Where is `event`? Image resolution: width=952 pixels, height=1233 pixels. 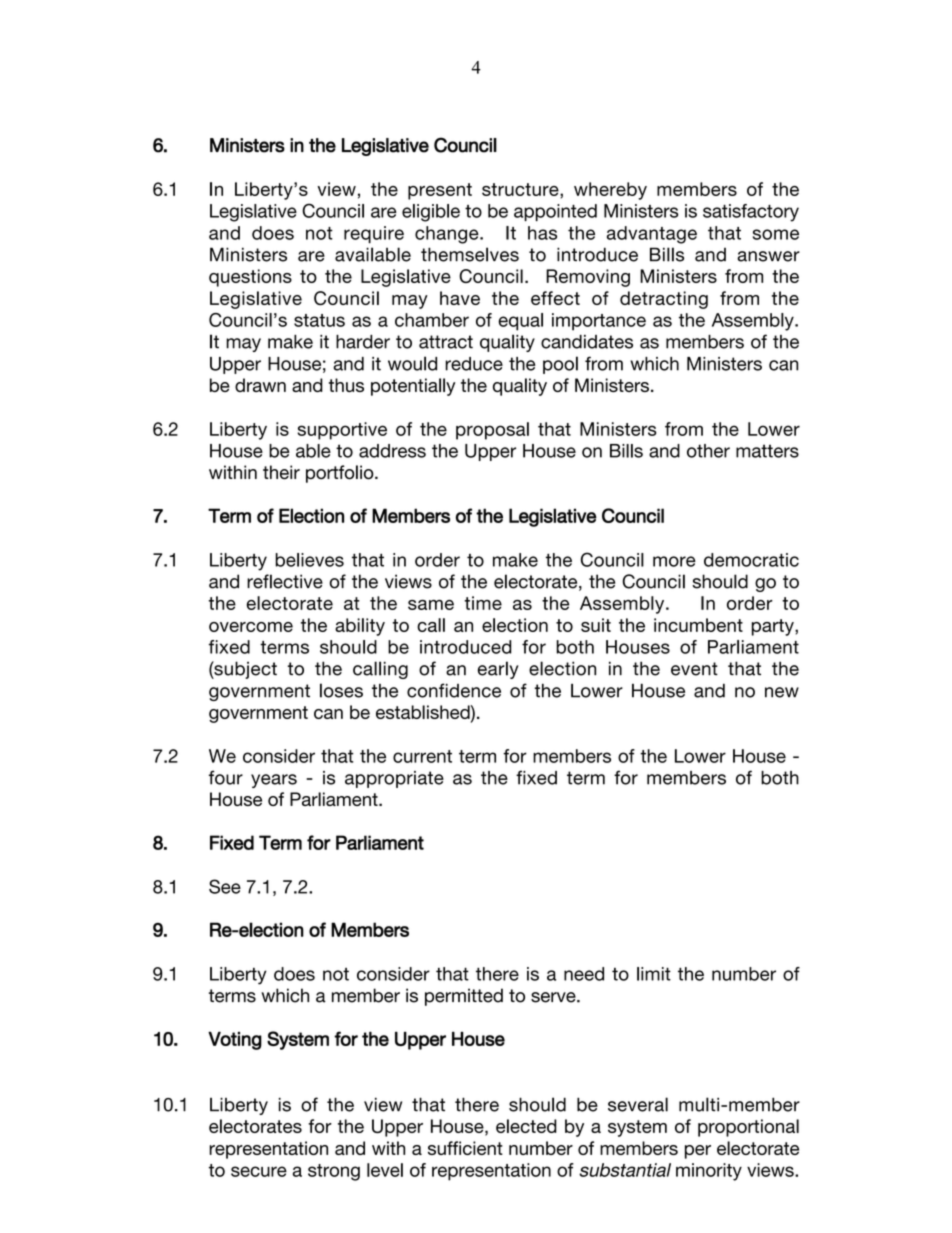 event is located at coordinates (694, 669).
